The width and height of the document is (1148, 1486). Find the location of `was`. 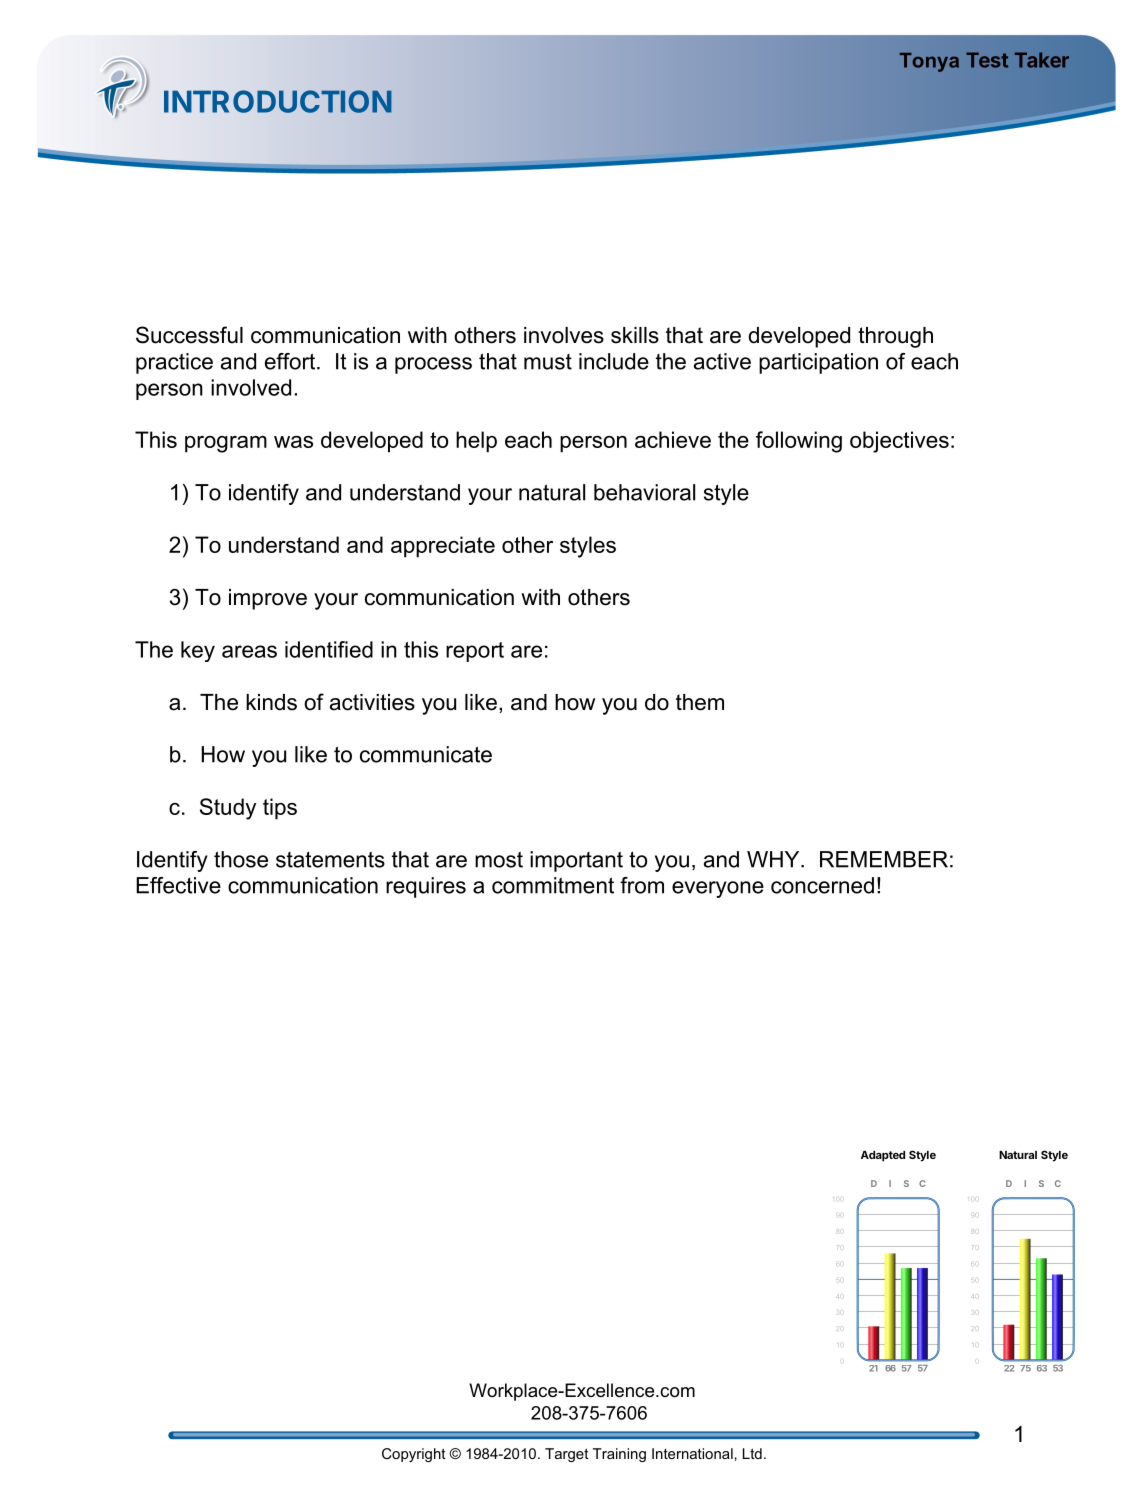

was is located at coordinates (293, 442).
